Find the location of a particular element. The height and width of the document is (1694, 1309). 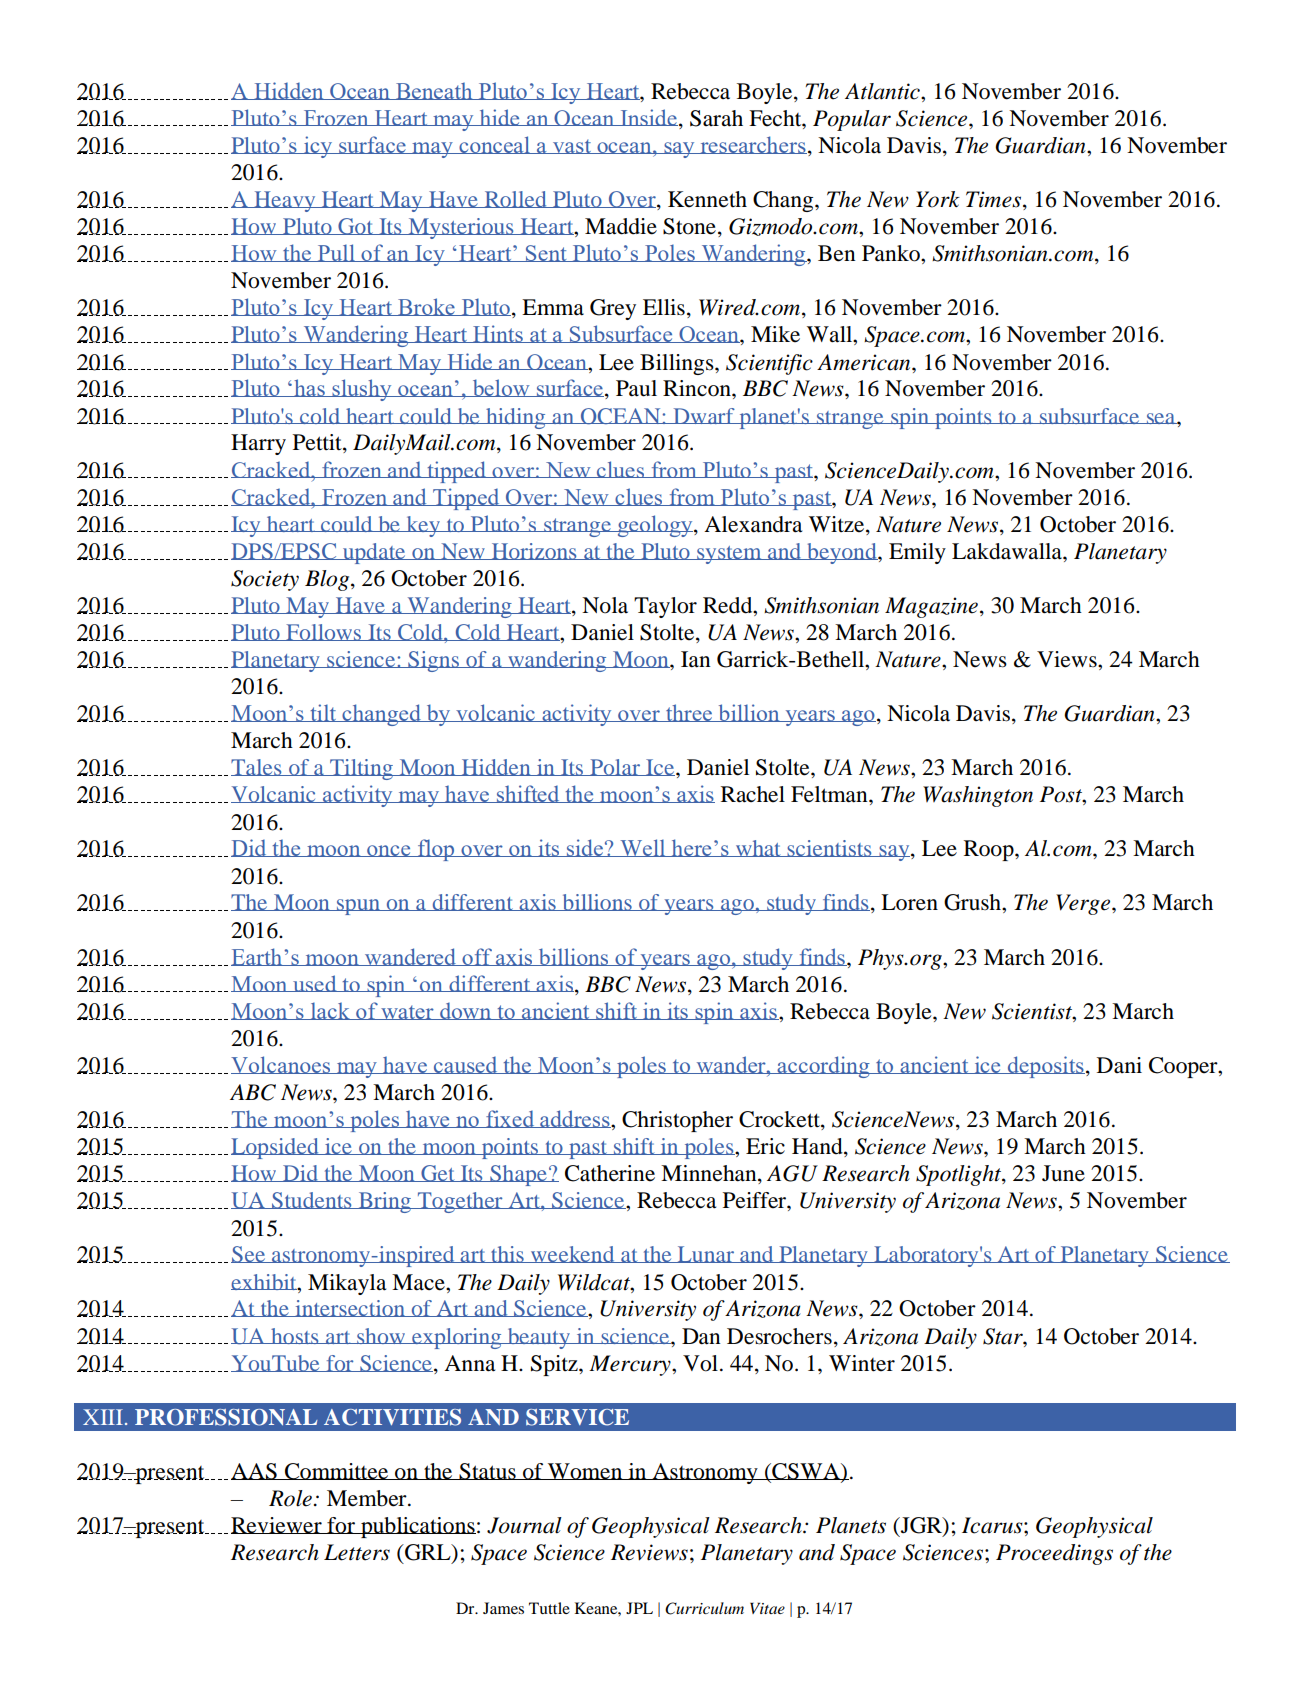

Tales is located at coordinates (257, 767).
